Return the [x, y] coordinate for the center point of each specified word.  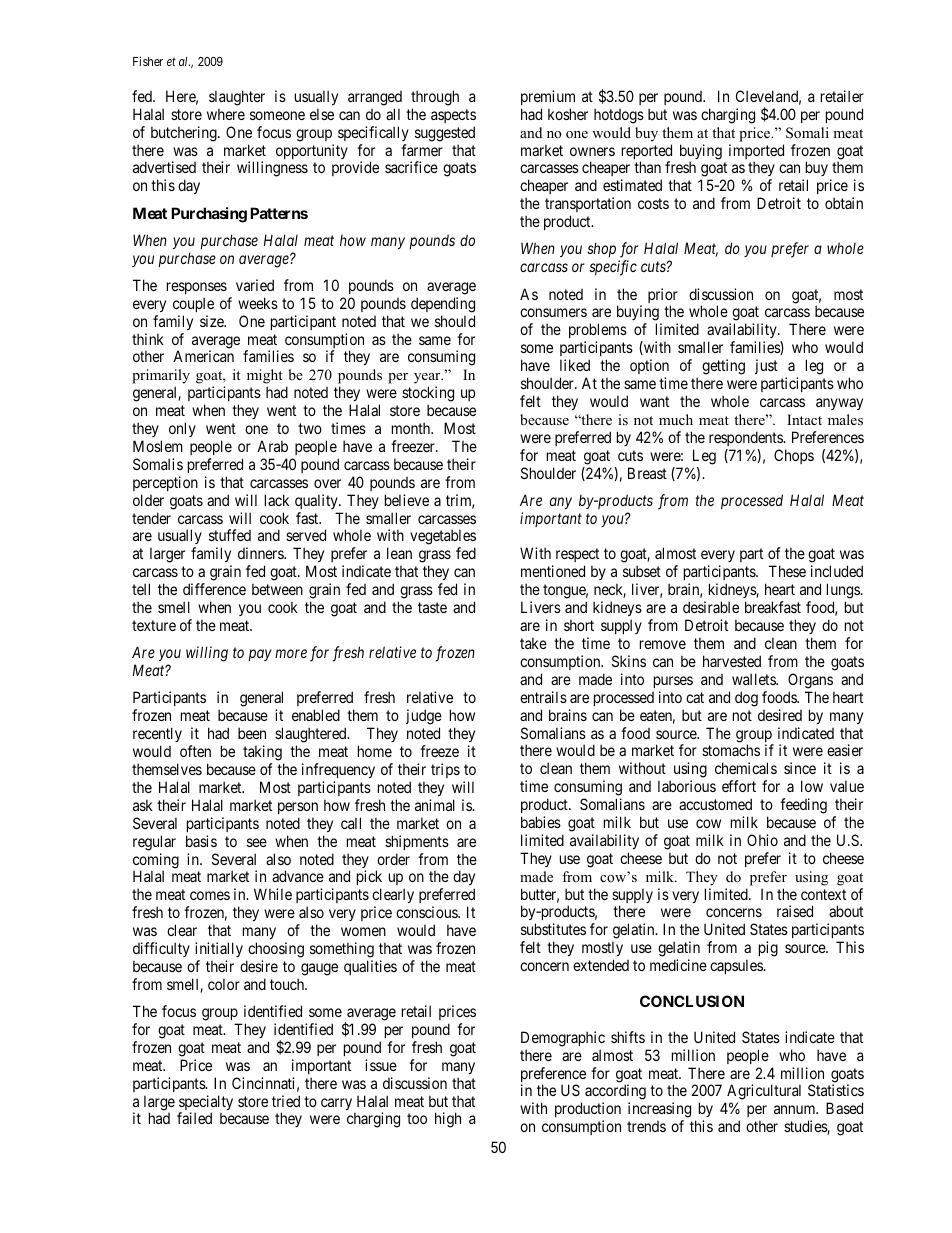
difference [214, 589]
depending [443, 305]
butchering [185, 134]
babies [541, 822]
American [203, 356]
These [787, 571]
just [766, 366]
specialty [206, 1104]
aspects [453, 116]
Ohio [762, 840]
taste [432, 607]
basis [201, 841]
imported [756, 153]
